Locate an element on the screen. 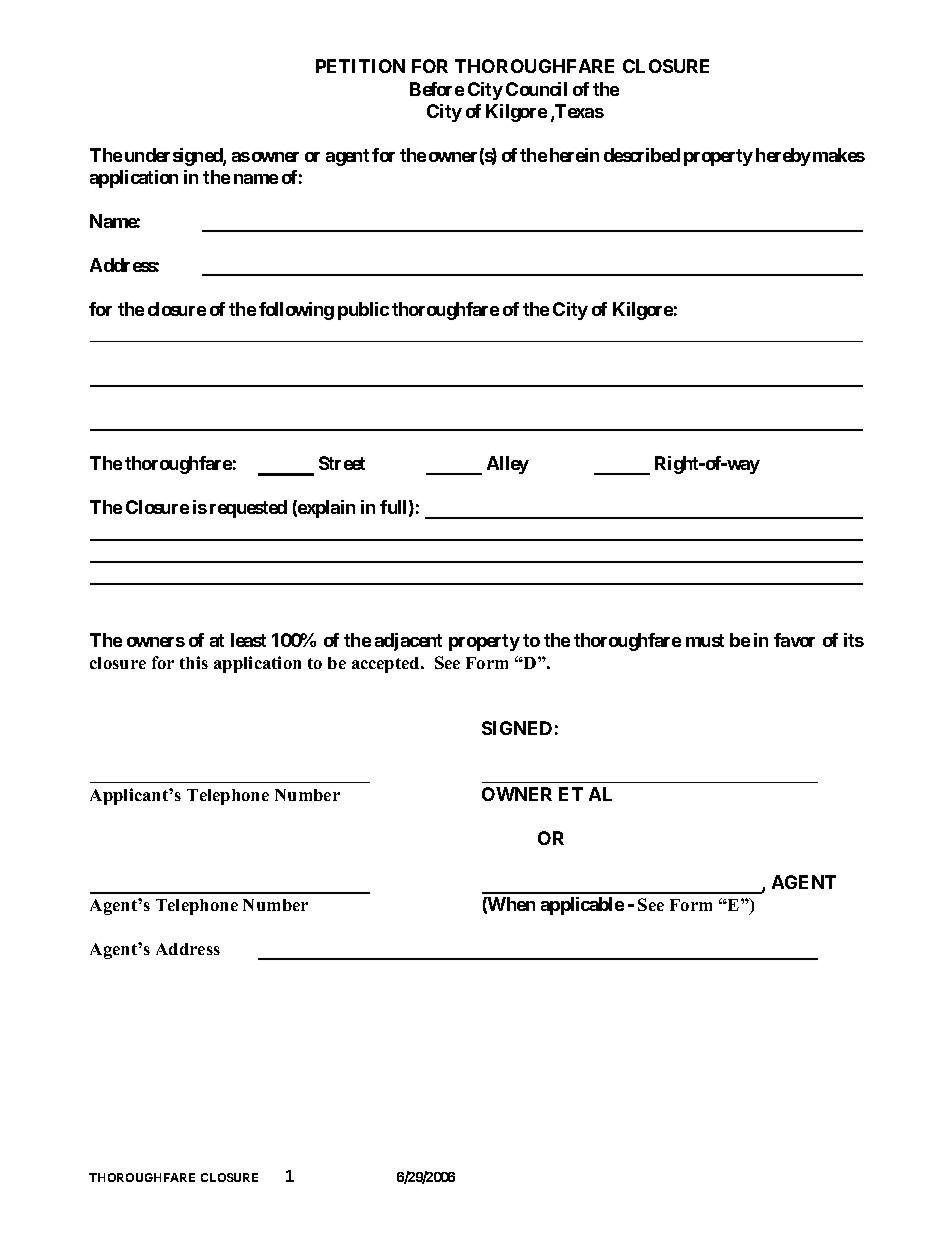  must is located at coordinates (705, 640).
